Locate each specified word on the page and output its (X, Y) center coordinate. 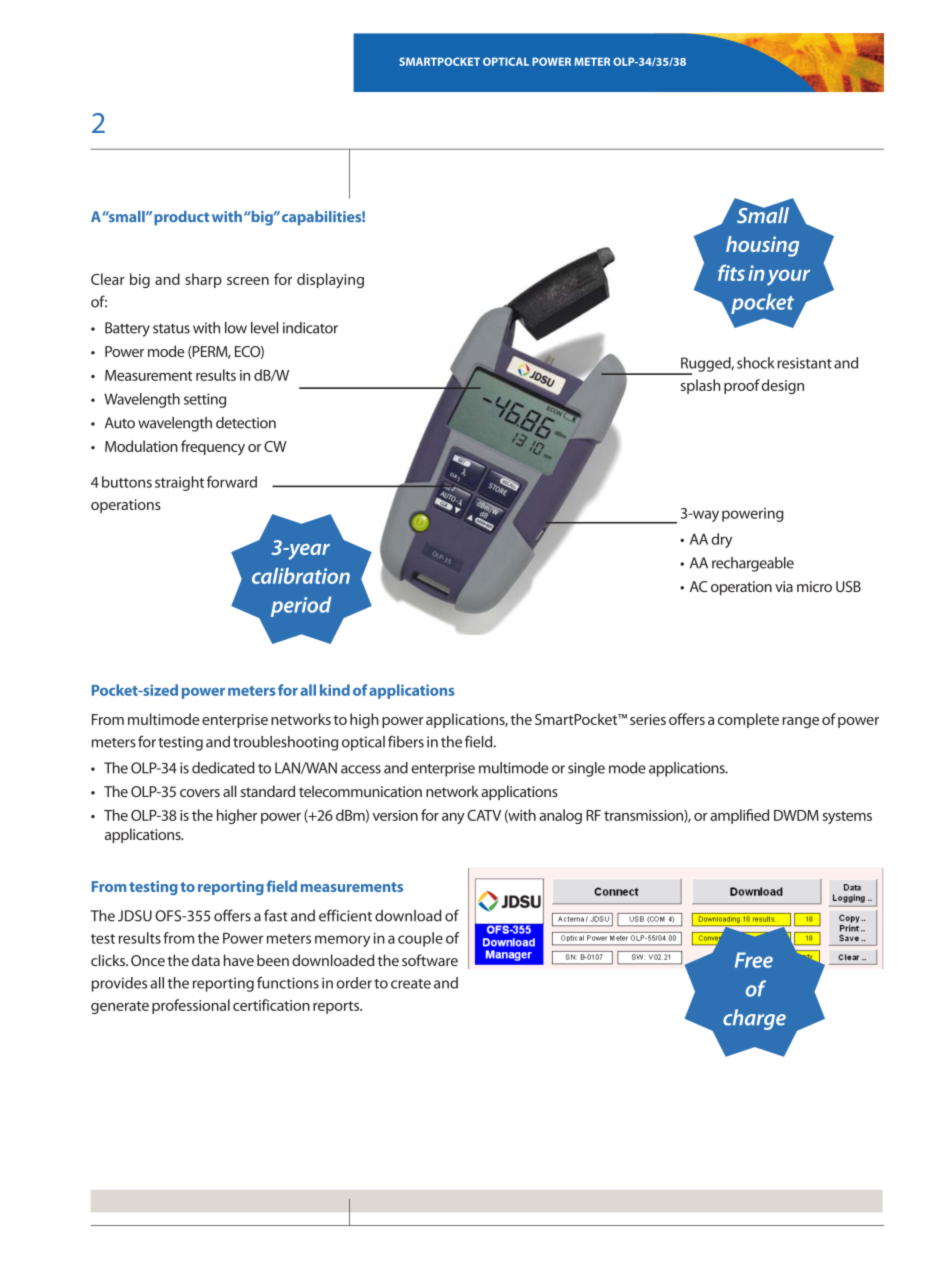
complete (748, 720)
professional (191, 1006)
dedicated (223, 768)
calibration (301, 576)
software (430, 960)
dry (721, 540)
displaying (330, 280)
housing (762, 246)
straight (179, 483)
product (181, 218)
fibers (406, 741)
